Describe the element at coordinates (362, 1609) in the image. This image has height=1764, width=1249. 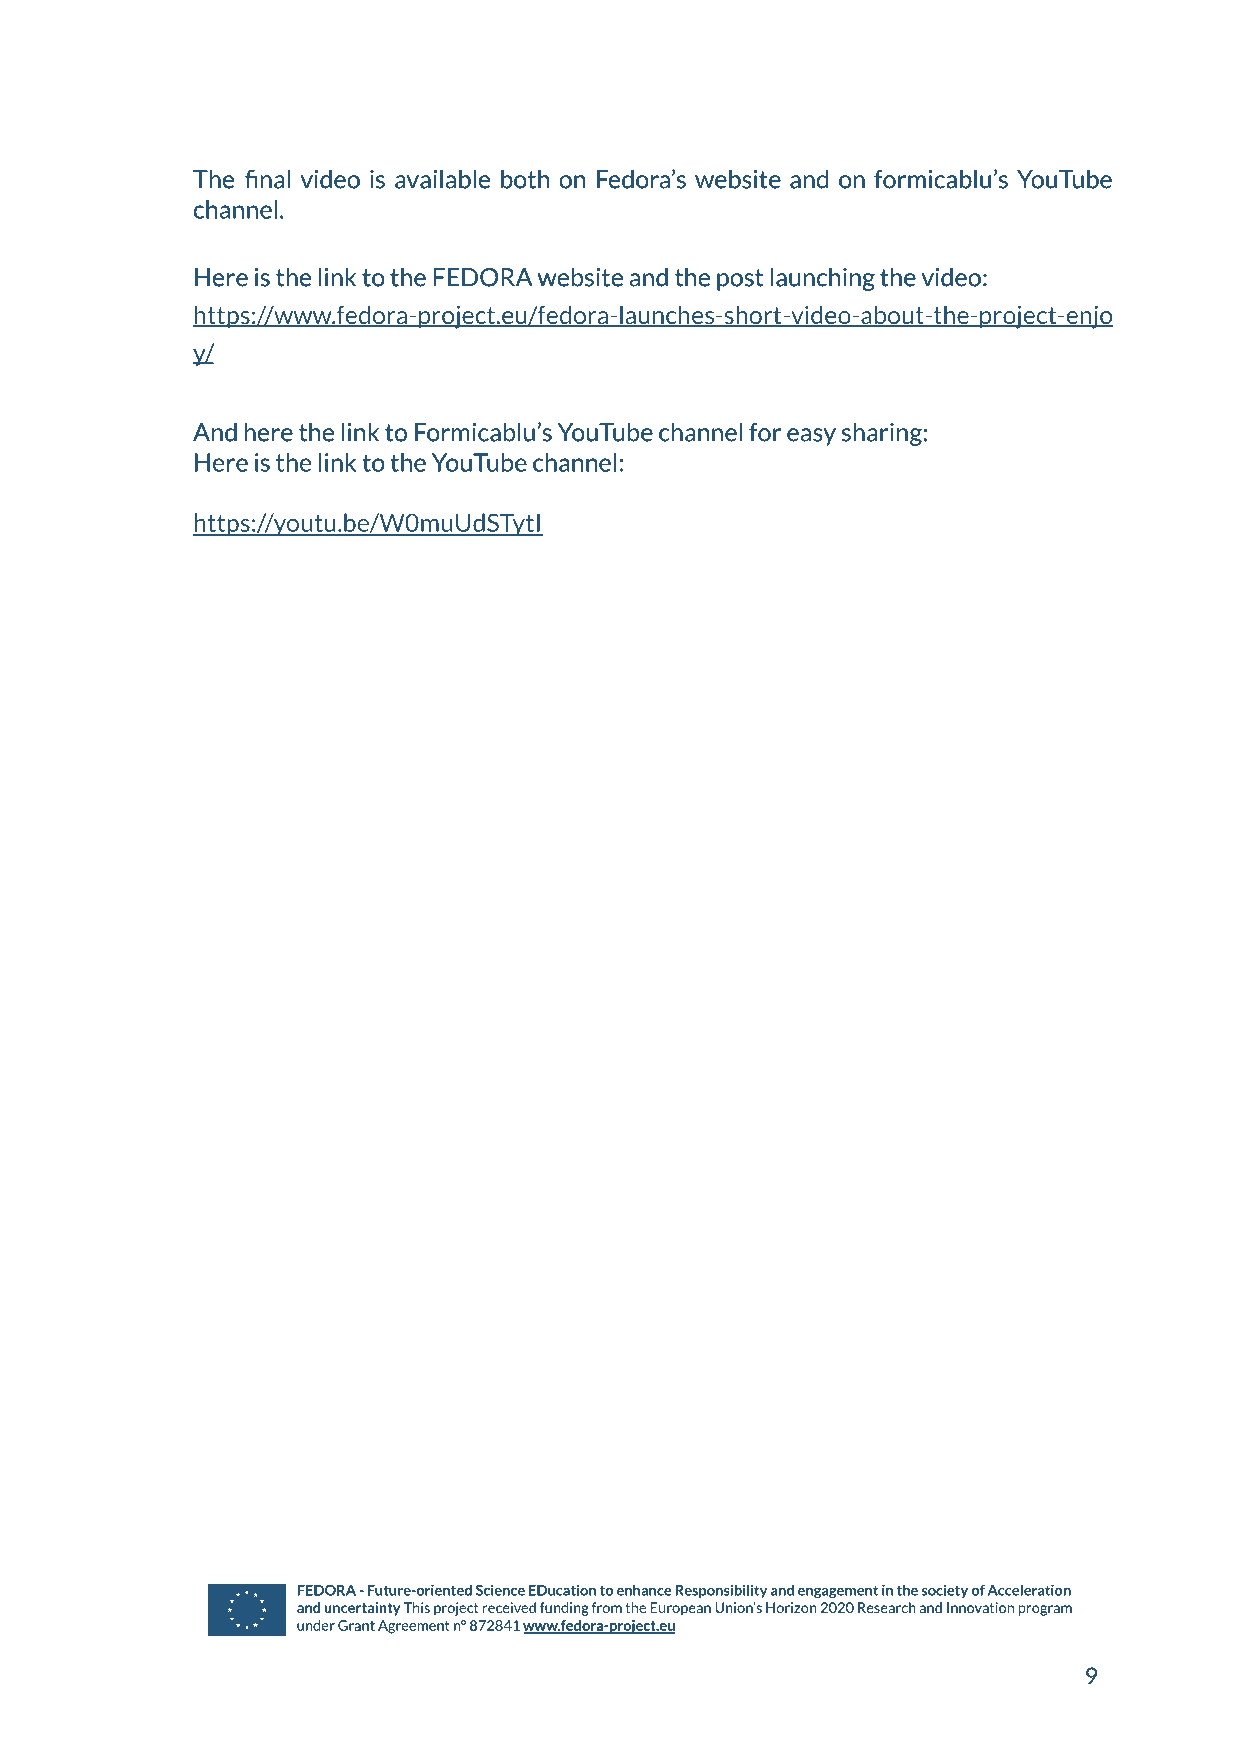
I see `uncertainty` at that location.
